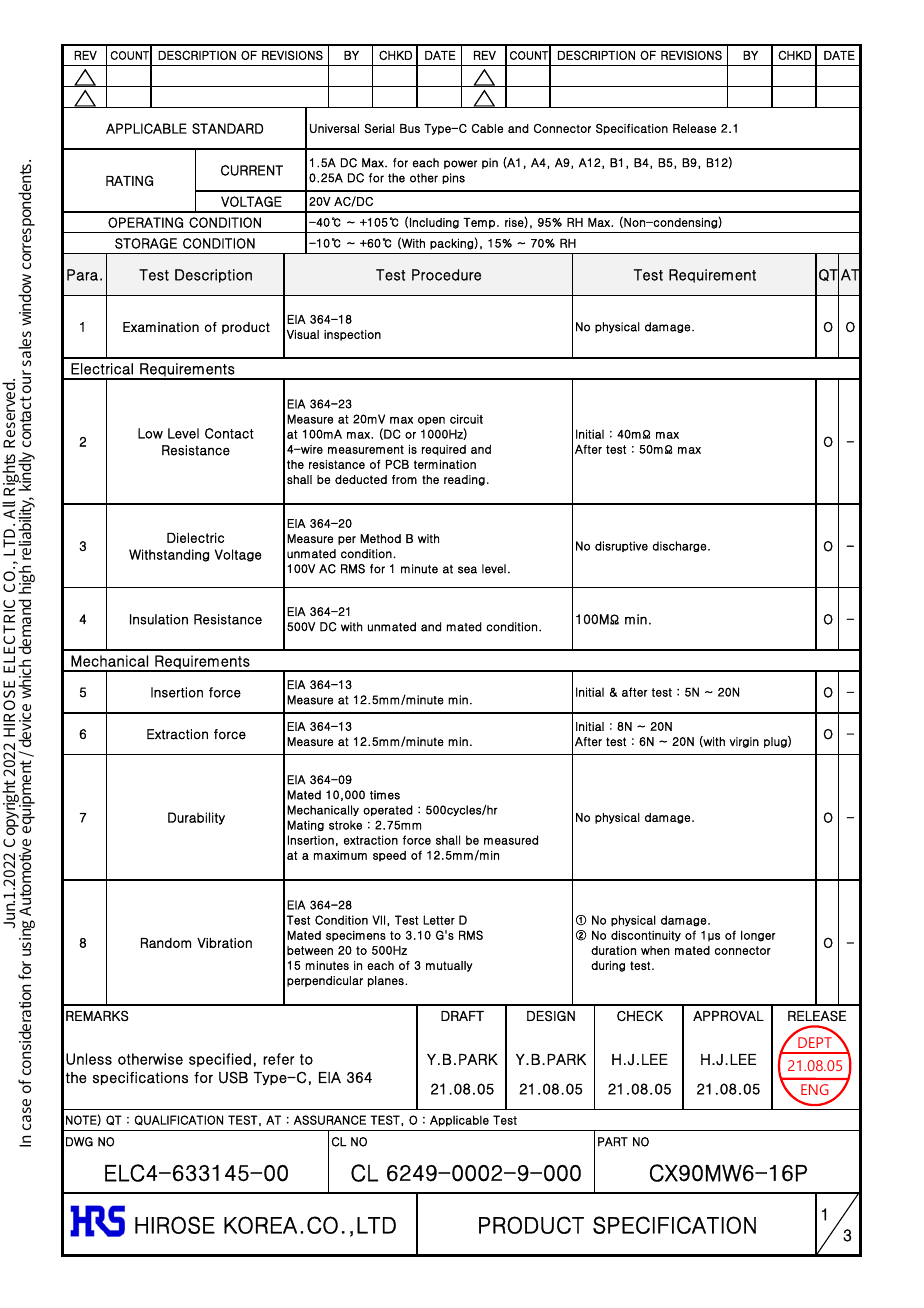 The image size is (924, 1308). I want to click on discharge, so click(681, 546).
